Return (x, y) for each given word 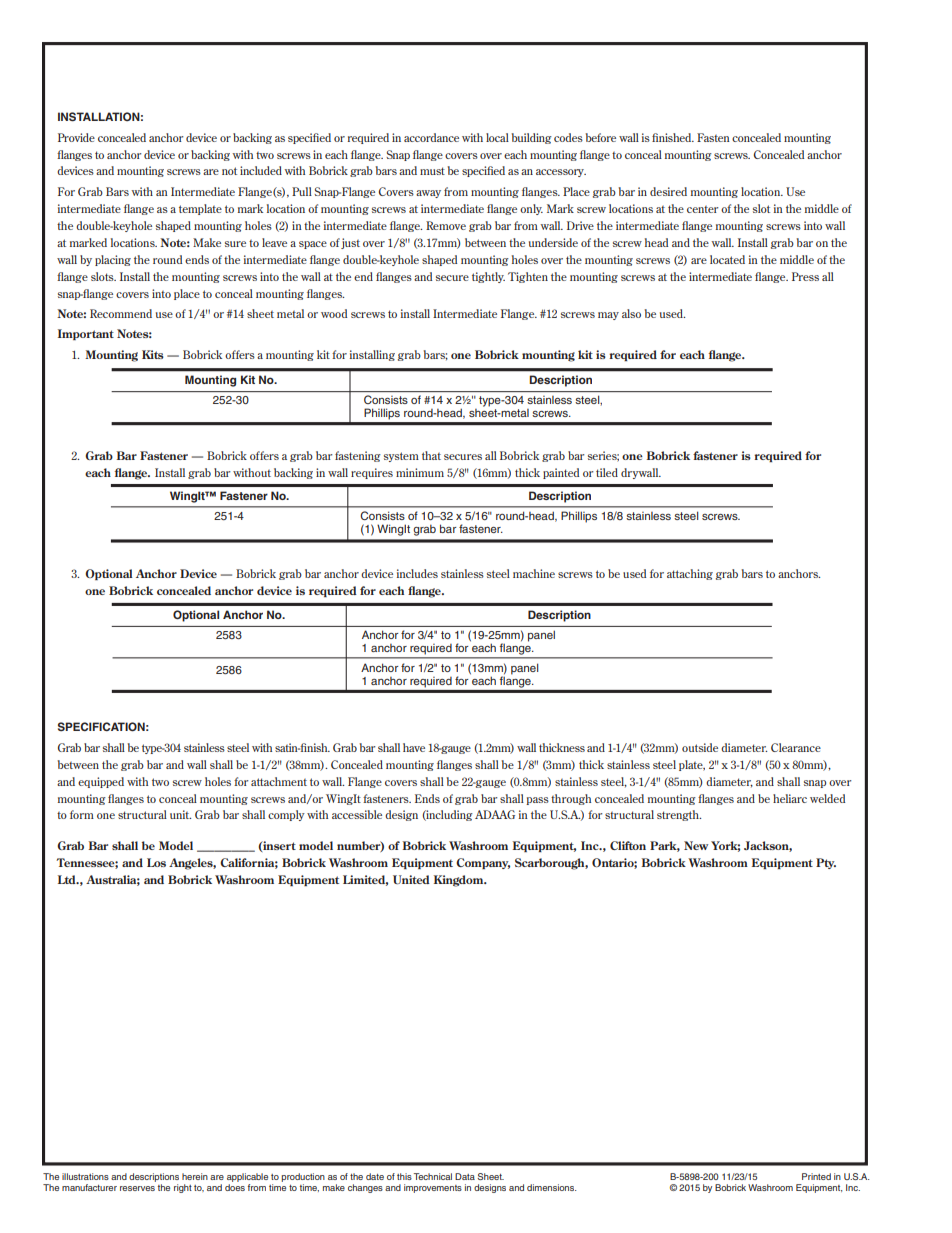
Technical (433, 1176)
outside (700, 747)
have (414, 747)
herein (195, 1176)
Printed (816, 1176)
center (703, 209)
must (432, 171)
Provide (76, 137)
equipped (101, 782)
